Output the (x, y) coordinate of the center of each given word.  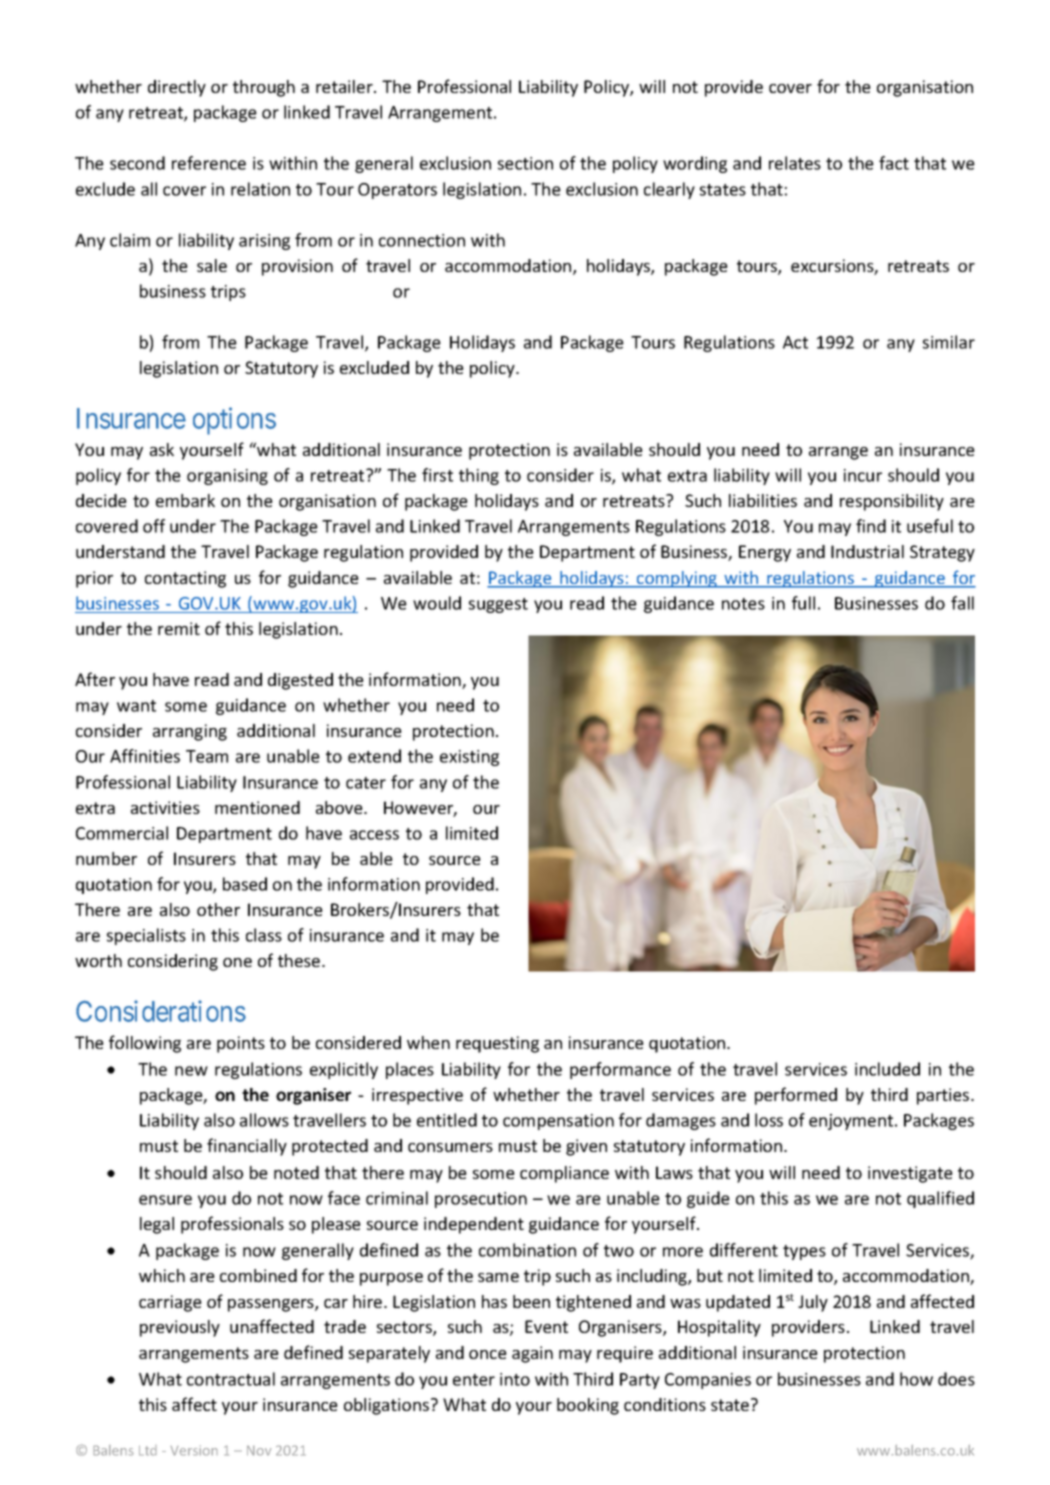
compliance (564, 1174)
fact (894, 163)
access (374, 835)
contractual (231, 1379)
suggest (498, 605)
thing (479, 476)
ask (162, 449)
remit (179, 628)
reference (209, 163)
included (887, 1069)
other (218, 909)
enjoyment (852, 1122)
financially (247, 1147)
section (525, 163)
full (803, 603)
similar (949, 342)
